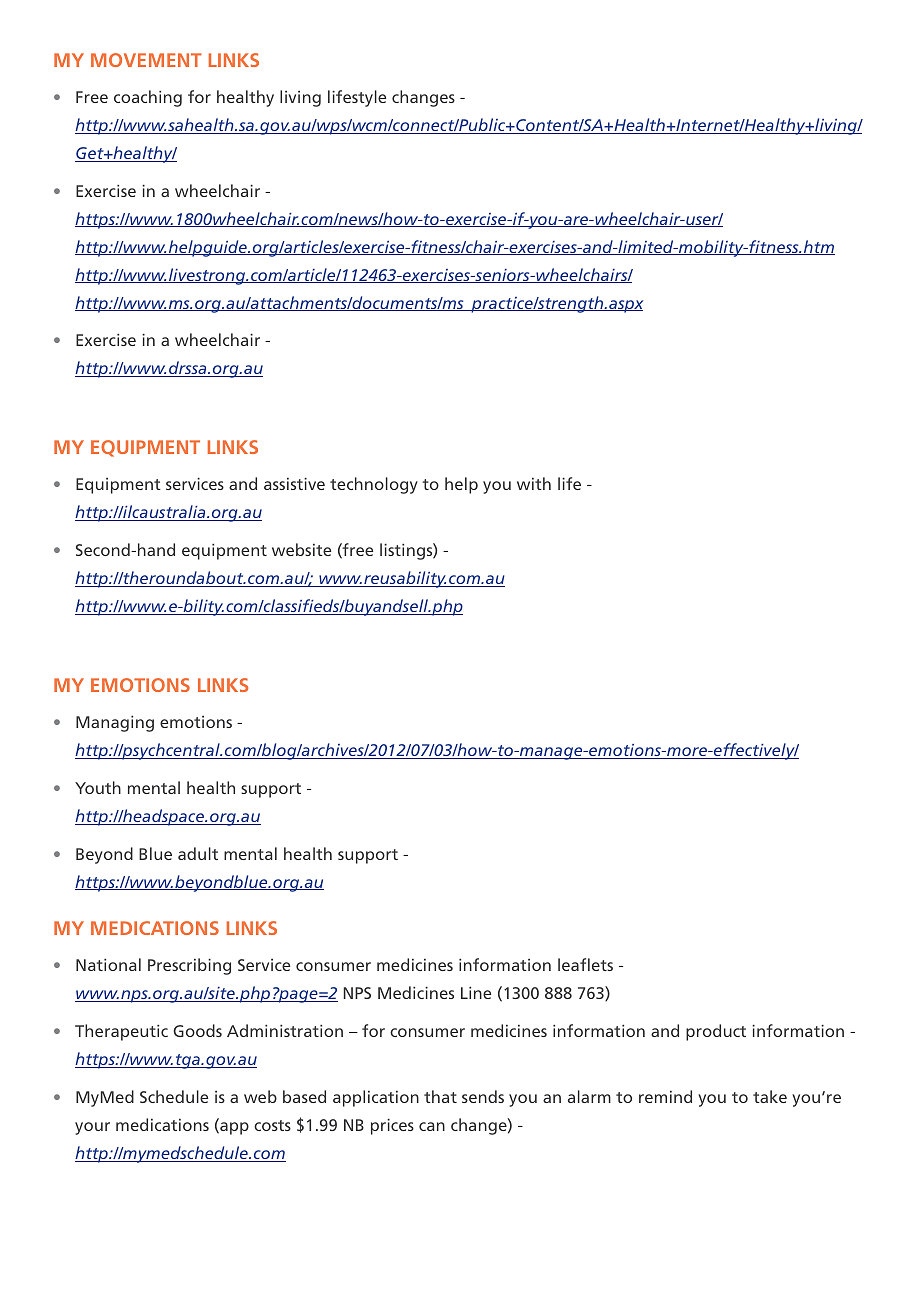 The width and height of the page is (924, 1308). What do you see at coordinates (115, 724) in the page?
I see `Managing` at bounding box center [115, 724].
